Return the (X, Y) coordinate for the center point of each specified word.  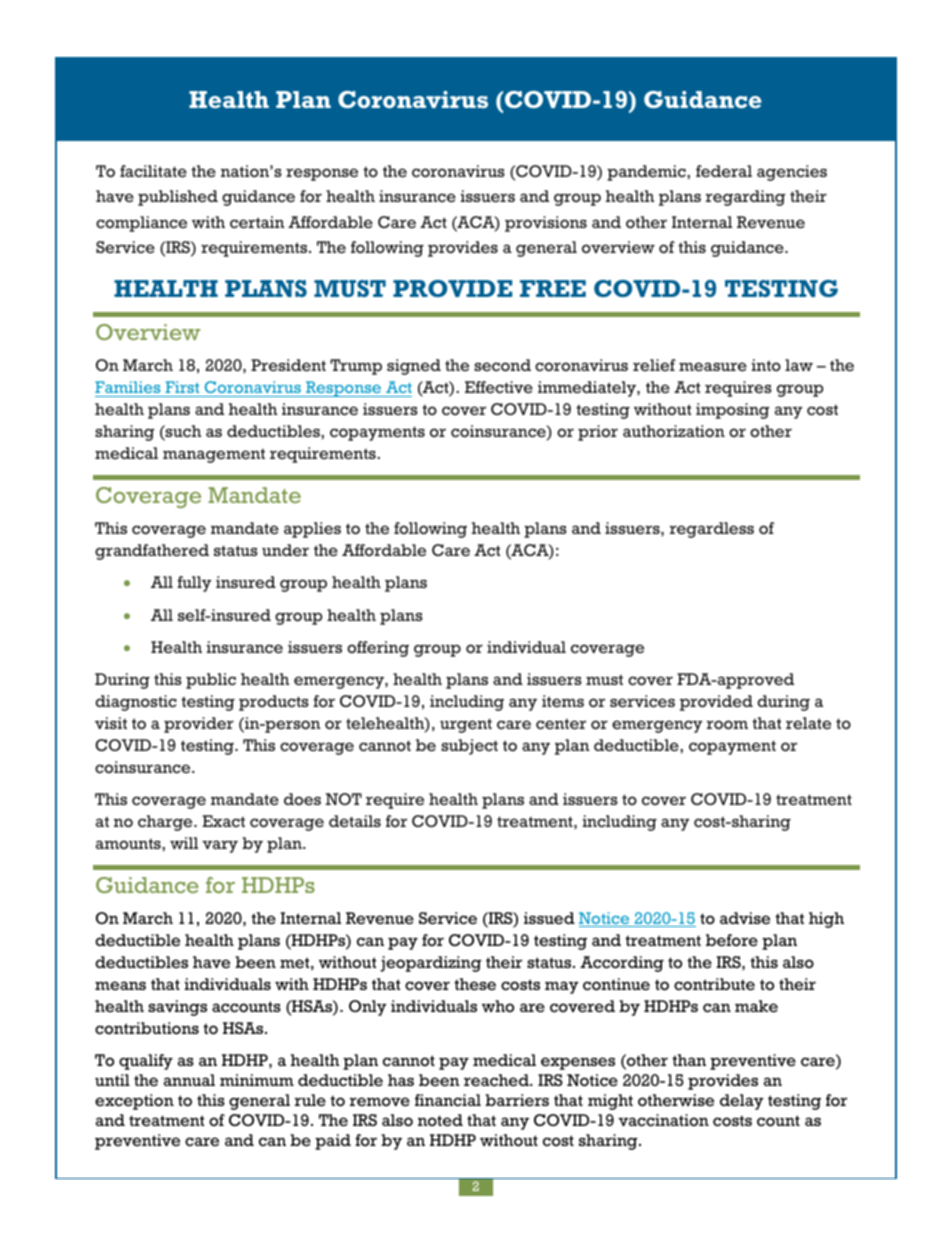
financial (448, 1100)
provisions (546, 224)
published (178, 198)
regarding (746, 198)
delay (742, 1102)
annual (189, 1080)
